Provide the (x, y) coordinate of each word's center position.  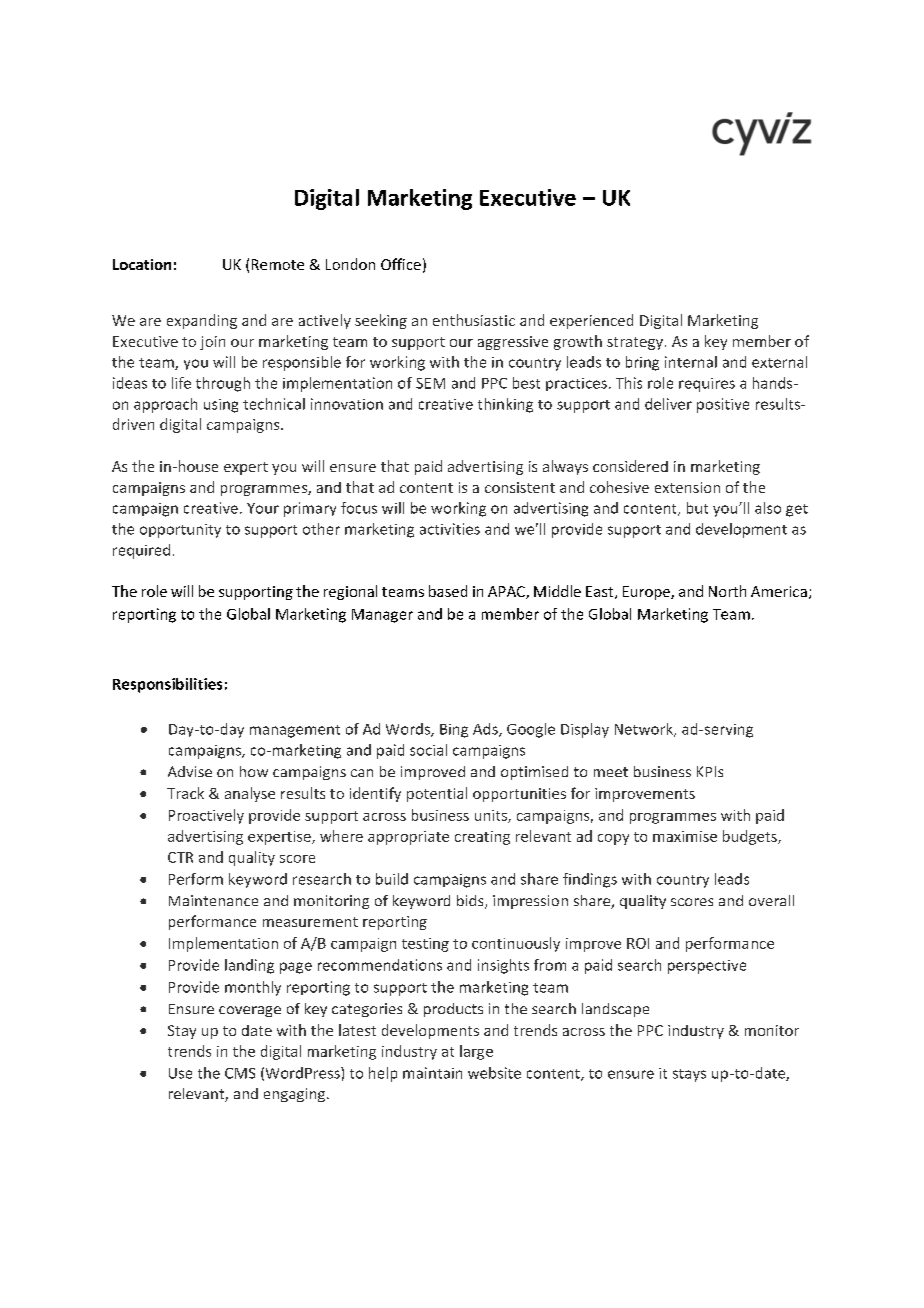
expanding (202, 321)
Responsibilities (167, 685)
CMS (240, 1073)
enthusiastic (474, 320)
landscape (615, 1010)
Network (645, 730)
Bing (454, 731)
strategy (636, 343)
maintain (432, 1073)
